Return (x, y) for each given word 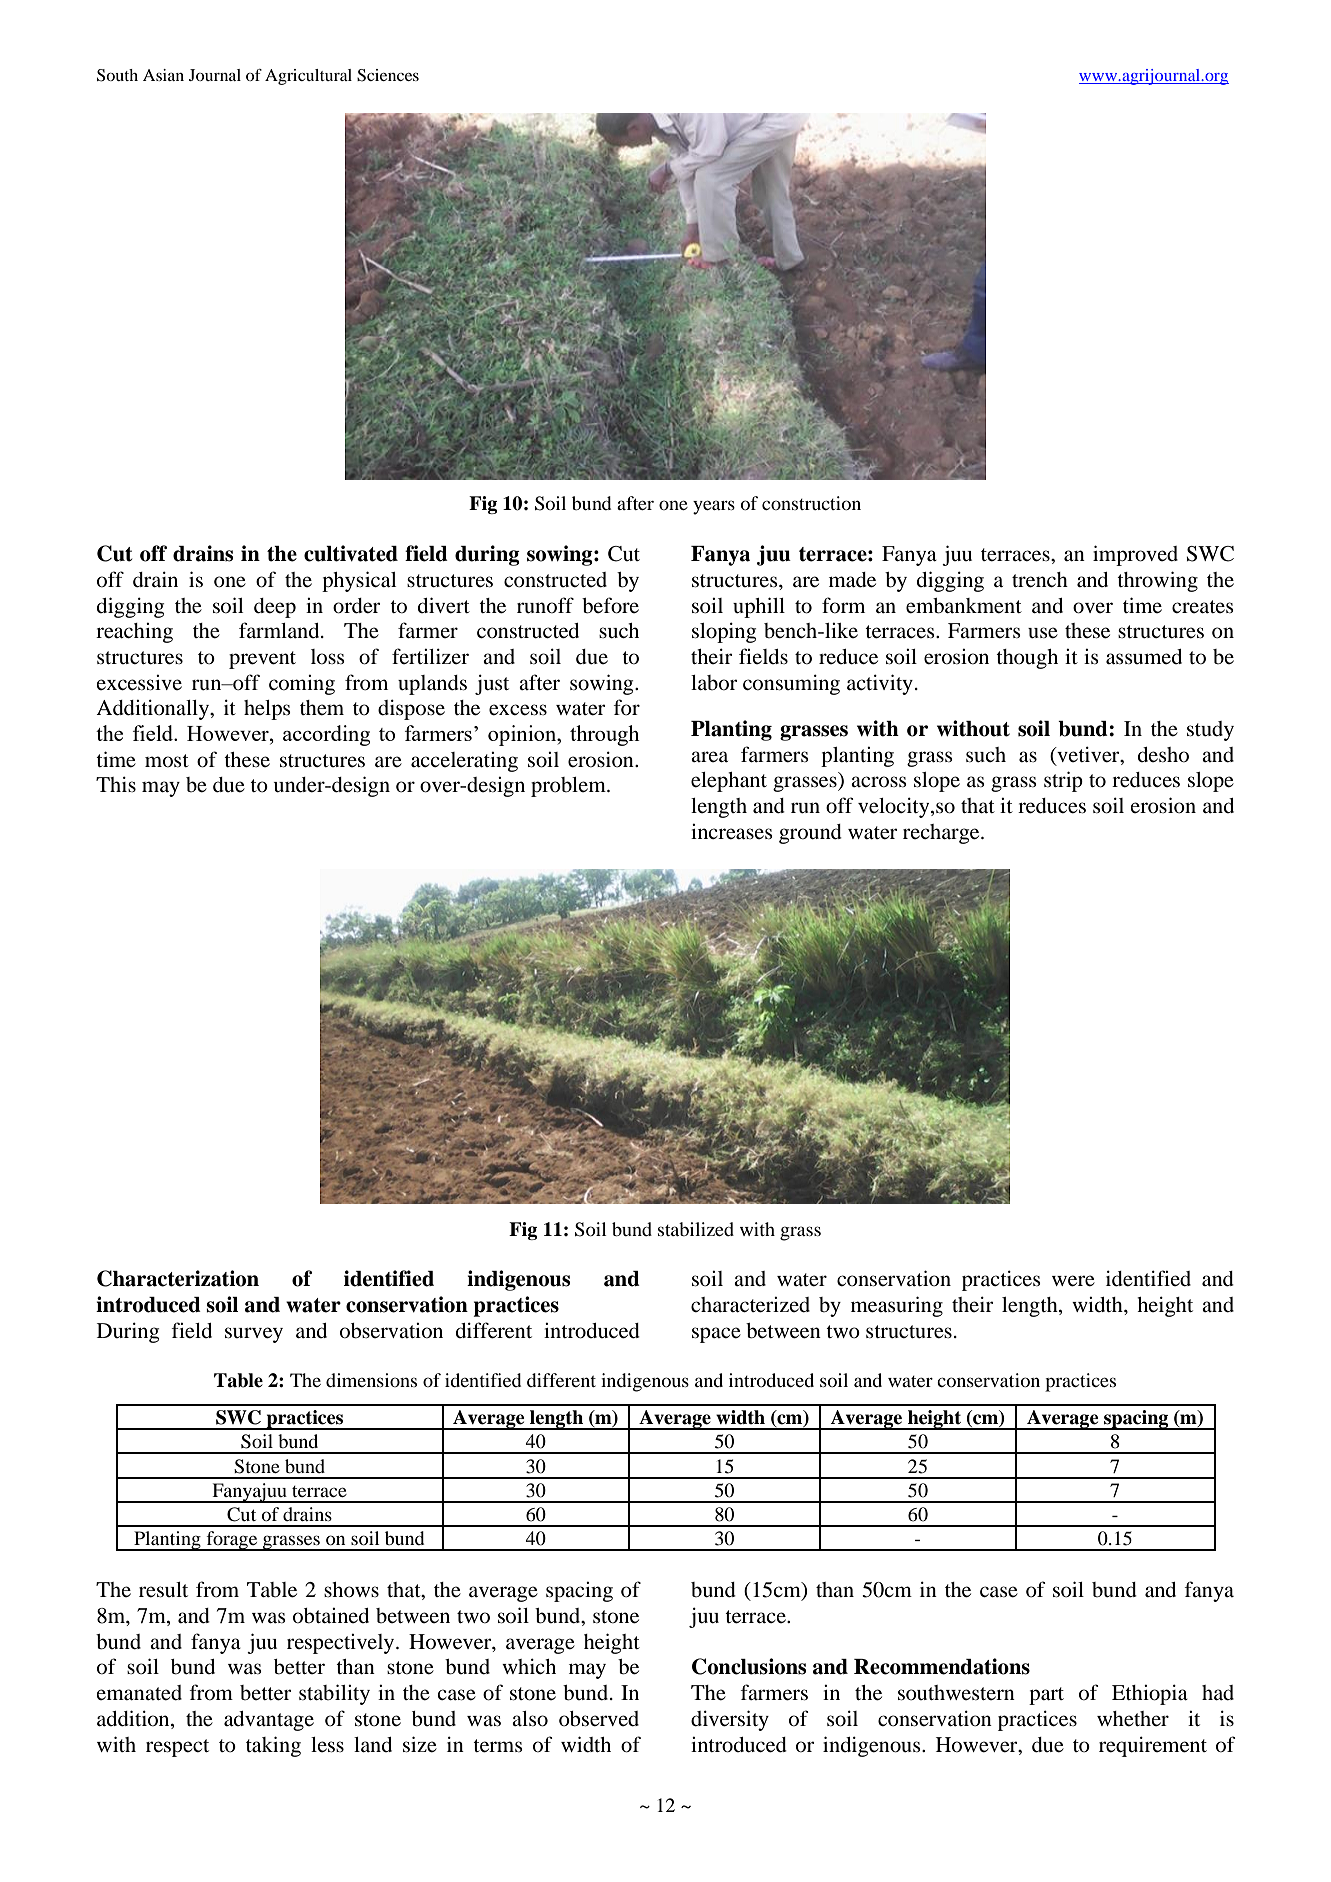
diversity (730, 1720)
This (116, 784)
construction (811, 503)
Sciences (388, 75)
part (1046, 1696)
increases (732, 832)
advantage (269, 1721)
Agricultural (308, 77)
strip (1063, 781)
